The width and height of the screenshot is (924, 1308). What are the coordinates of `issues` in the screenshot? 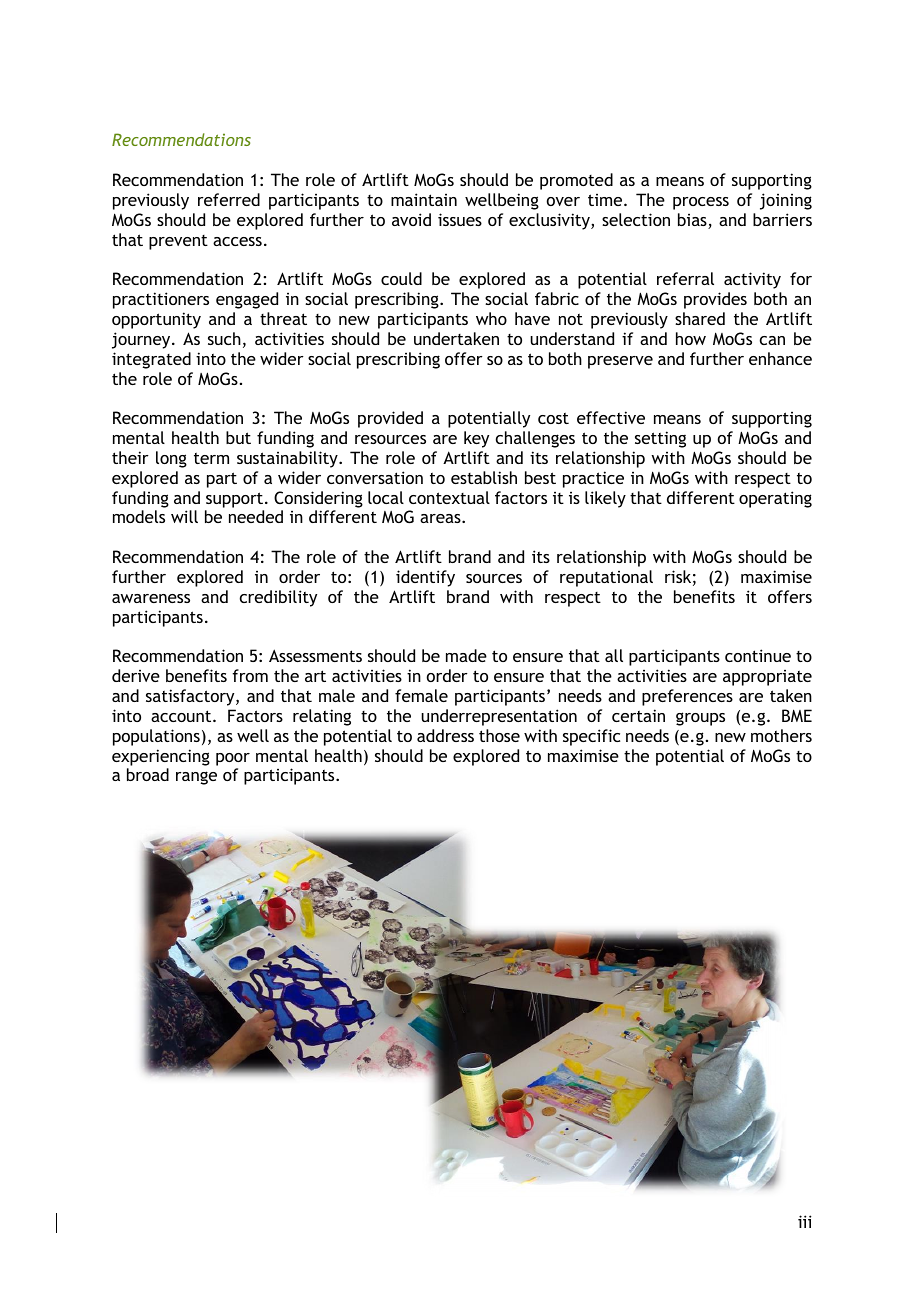 It's located at (460, 219).
